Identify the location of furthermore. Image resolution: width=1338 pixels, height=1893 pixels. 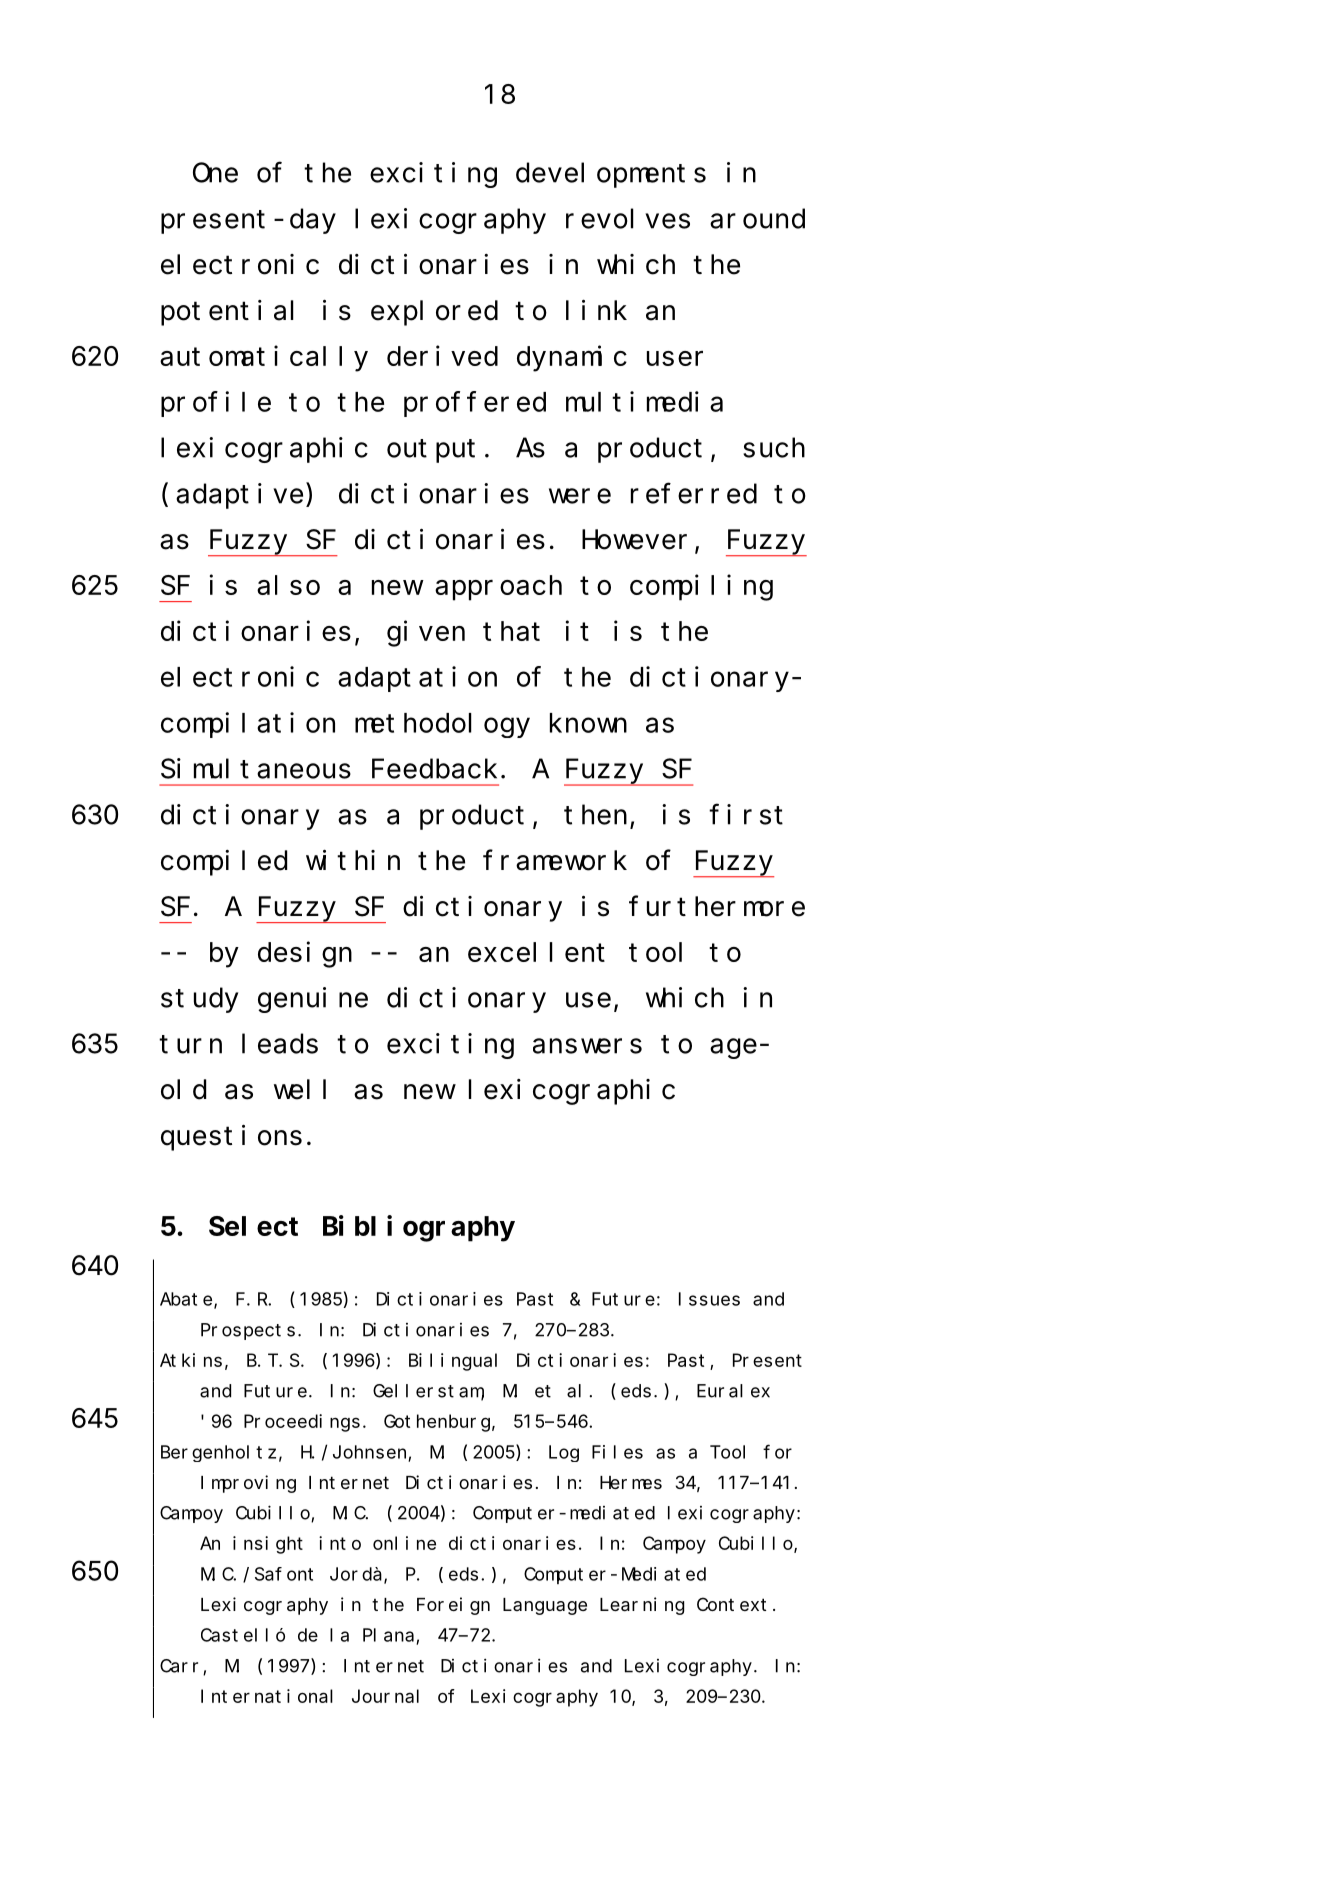
(717, 906).
